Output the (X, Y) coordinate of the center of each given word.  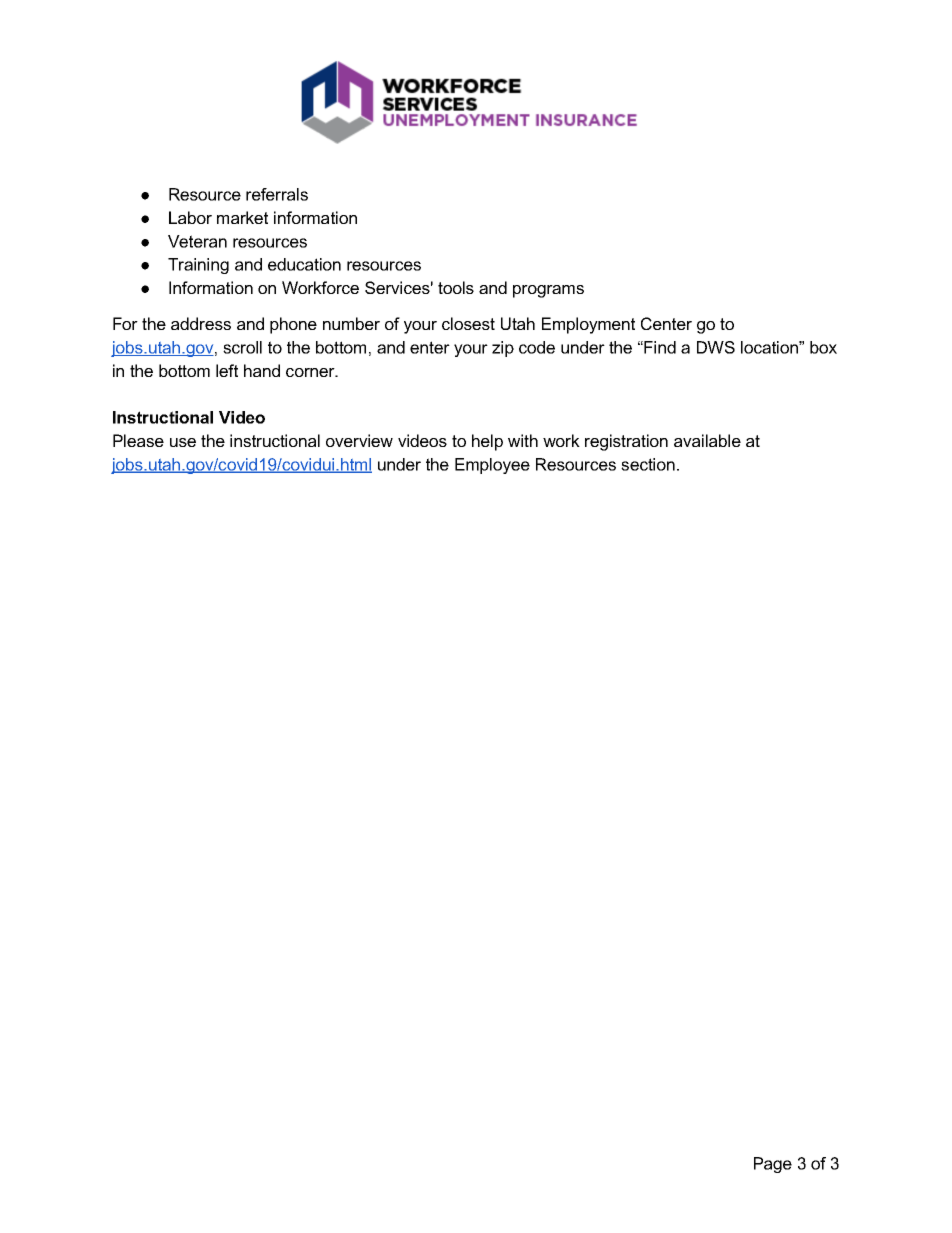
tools (456, 287)
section (648, 464)
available (707, 440)
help (487, 442)
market (242, 217)
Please (138, 440)
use (183, 442)
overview (359, 440)
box (823, 347)
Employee (492, 466)
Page (773, 1165)
